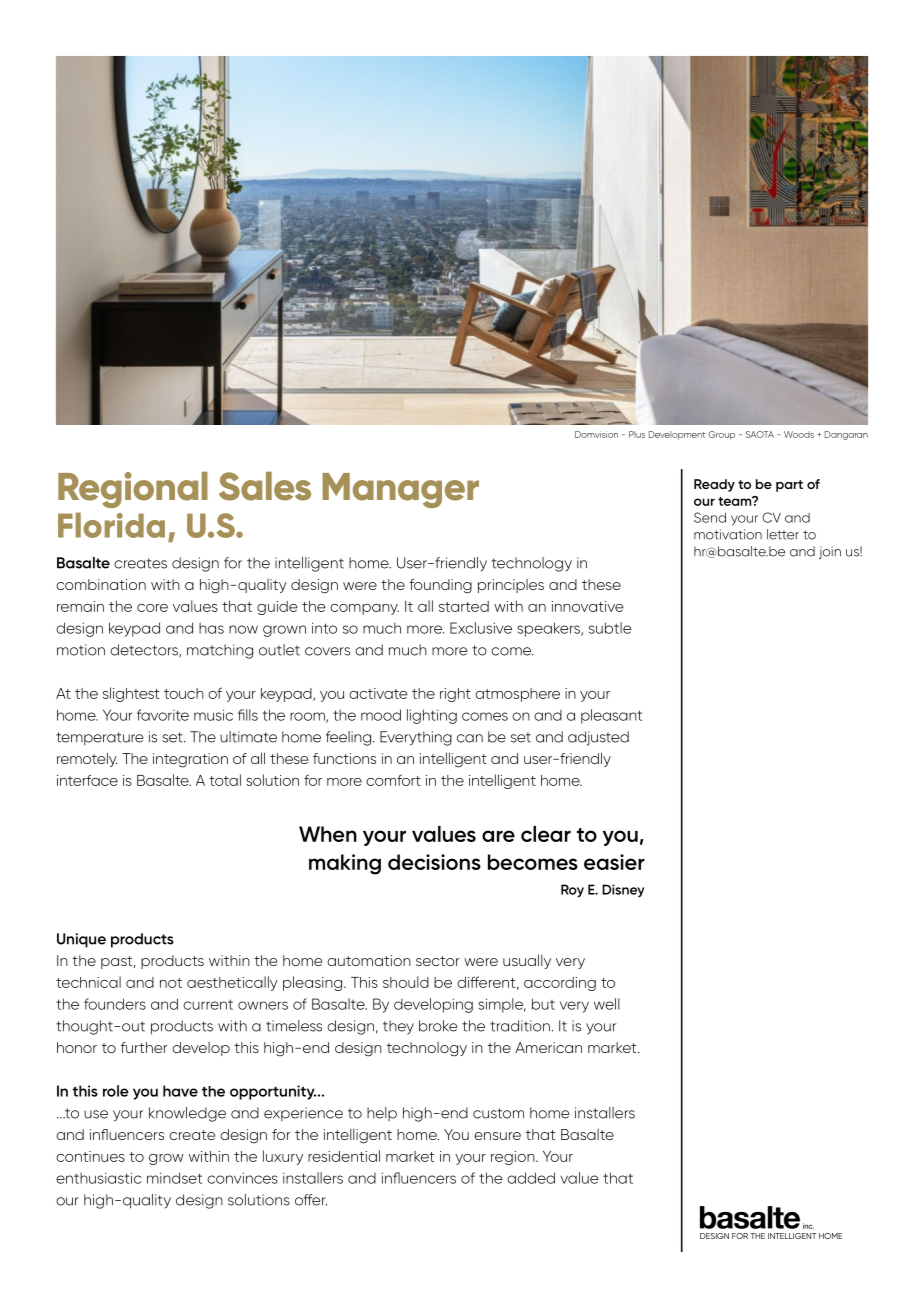 This screenshot has height=1308, width=924. What do you see at coordinates (721, 435) in the screenshot?
I see `Group` at bounding box center [721, 435].
